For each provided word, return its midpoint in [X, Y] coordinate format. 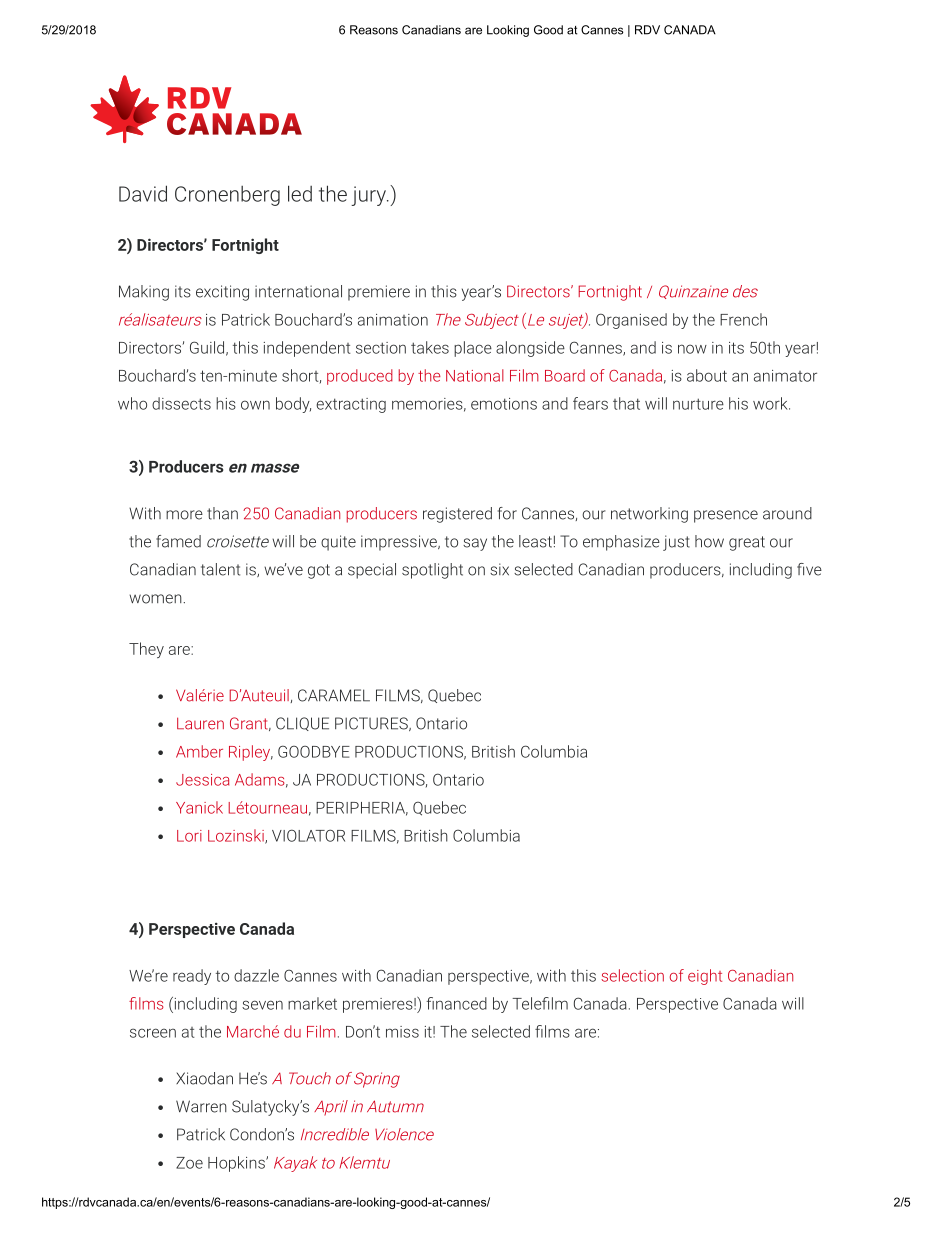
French [743, 319]
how [709, 541]
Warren [201, 1106]
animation [393, 320]
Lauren [200, 723]
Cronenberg [227, 196]
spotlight [432, 571]
